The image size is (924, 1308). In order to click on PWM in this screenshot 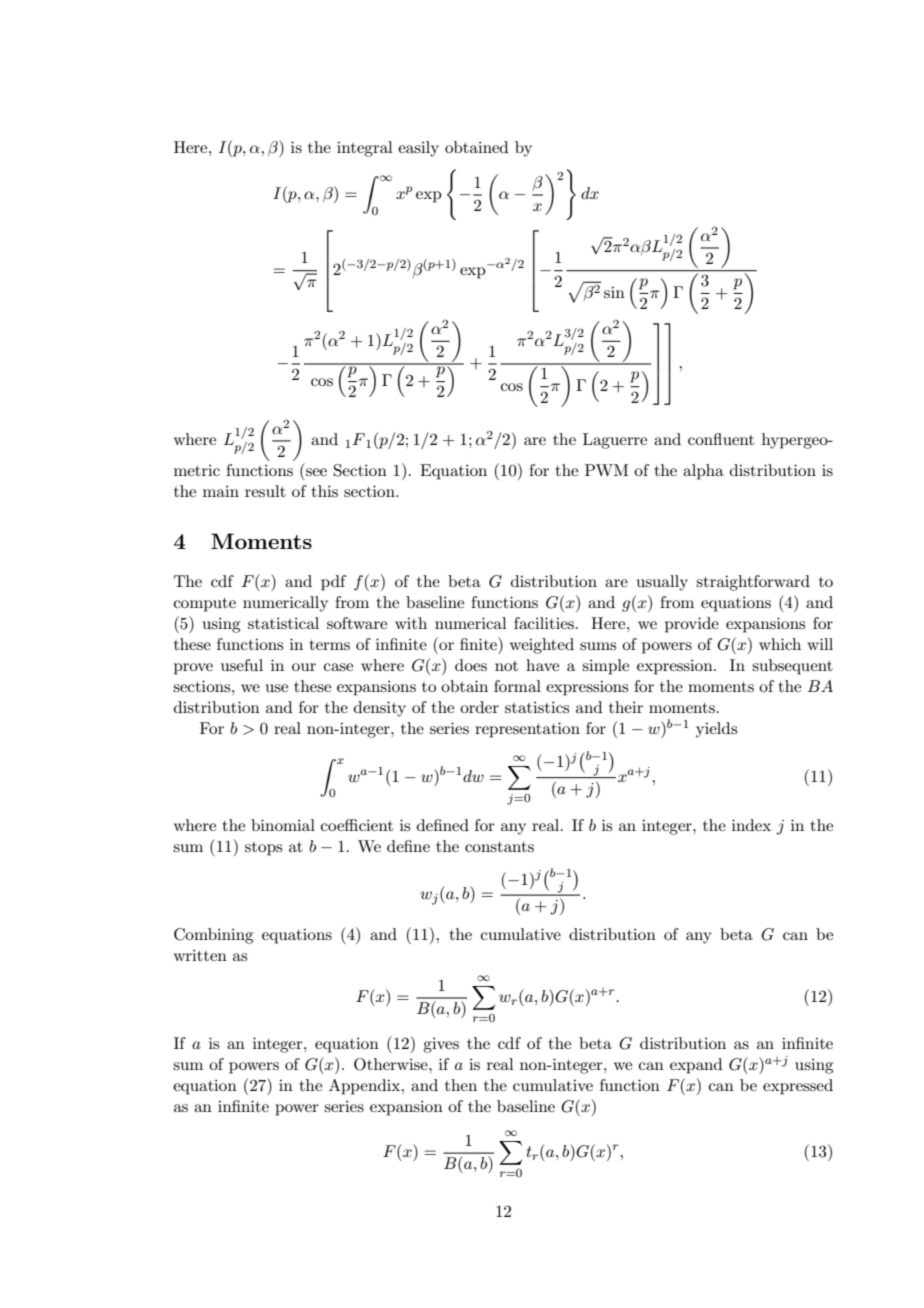, I will do `click(606, 470)`.
